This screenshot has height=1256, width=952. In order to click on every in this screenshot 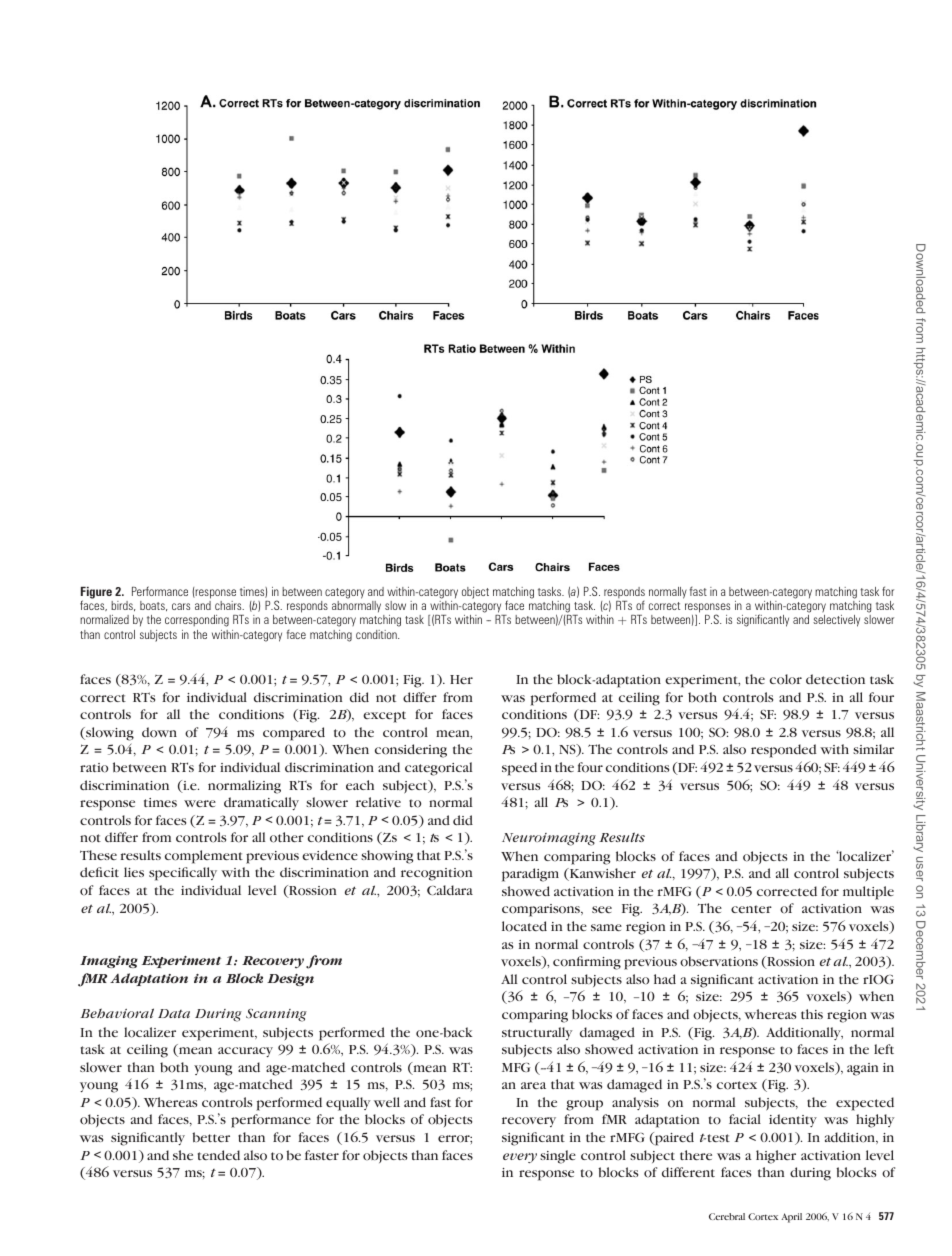, I will do `click(520, 1158)`.
